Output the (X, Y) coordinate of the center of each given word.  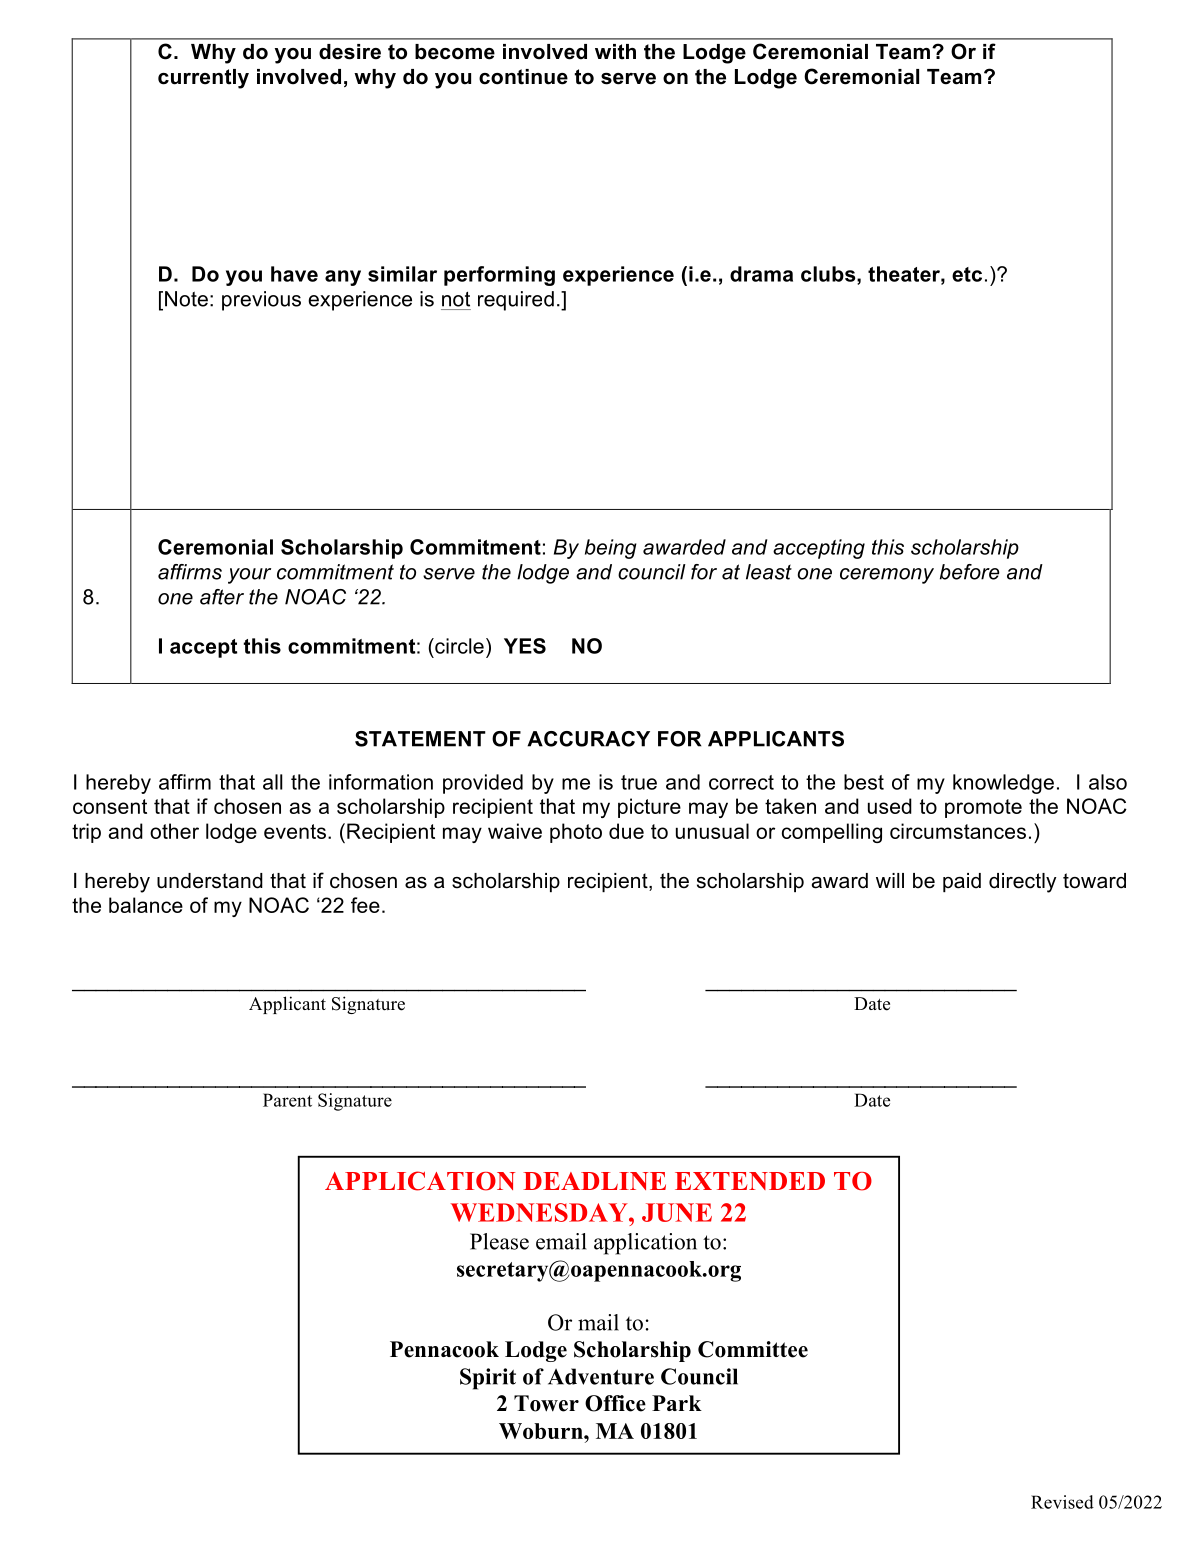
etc (967, 274)
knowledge (1003, 784)
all (273, 782)
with (615, 52)
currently (203, 79)
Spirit (488, 1379)
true (639, 782)
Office (615, 1403)
